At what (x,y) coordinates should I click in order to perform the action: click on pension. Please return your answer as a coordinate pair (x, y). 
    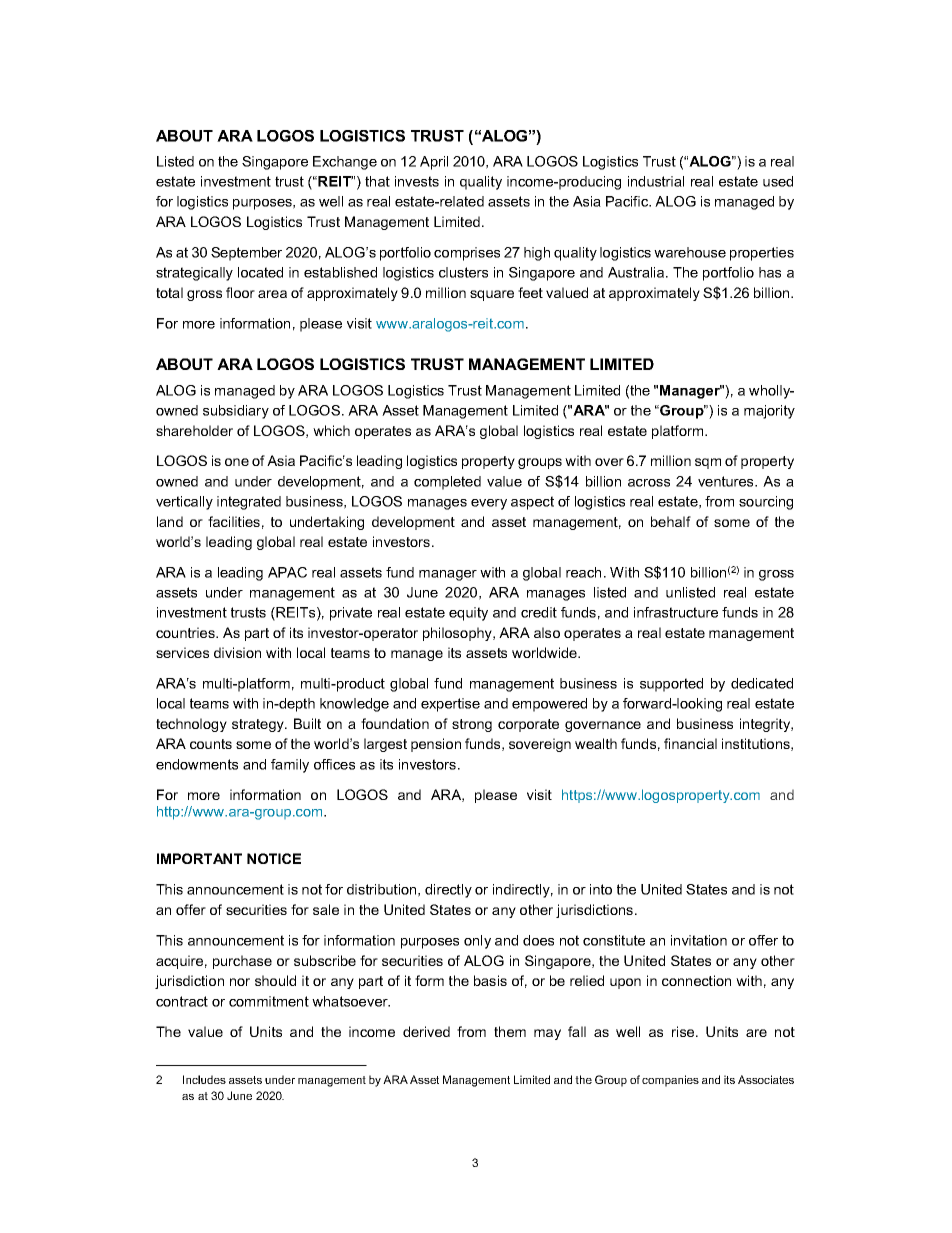
    Looking at the image, I should click on (436, 745).
